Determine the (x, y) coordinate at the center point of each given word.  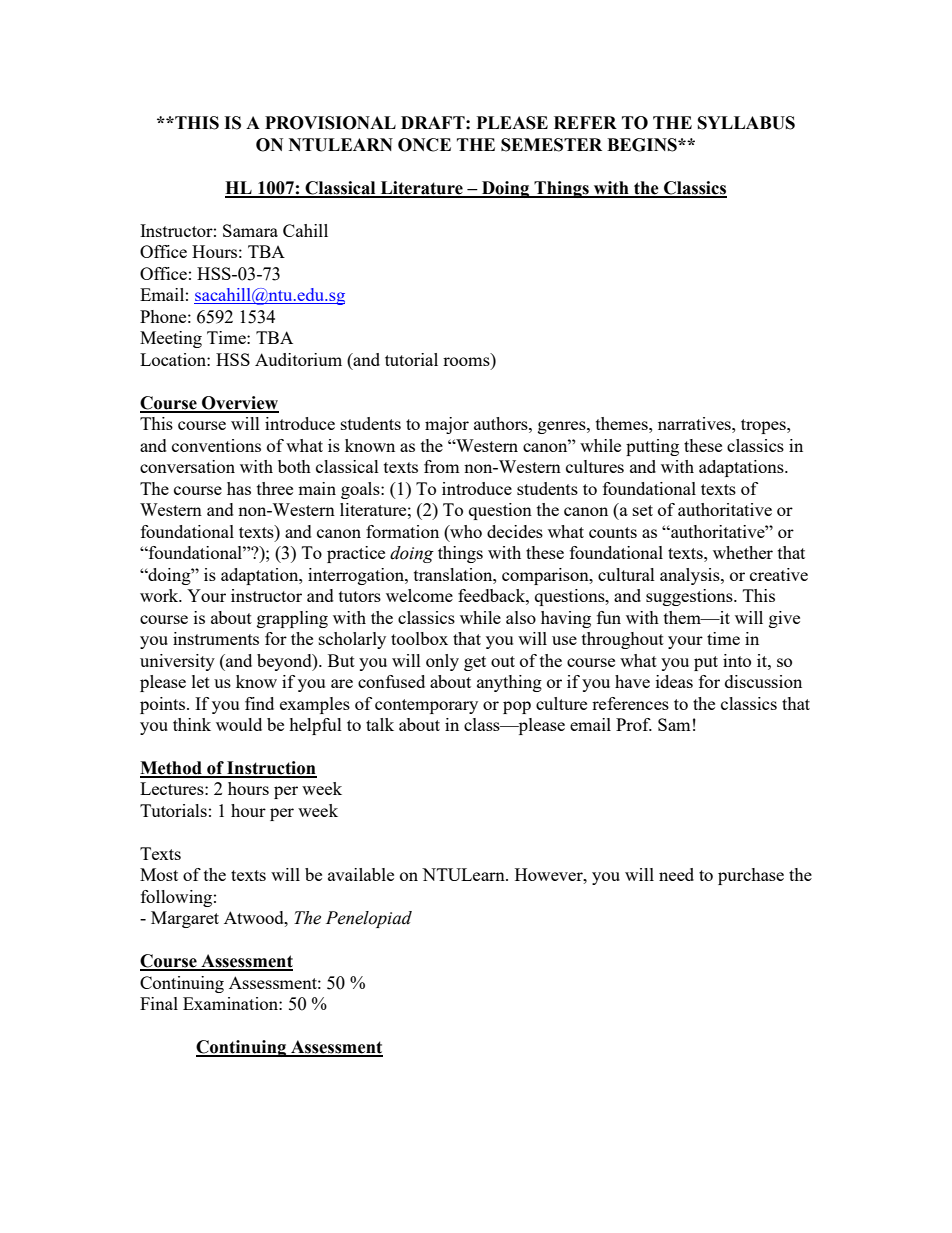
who (465, 531)
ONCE (424, 145)
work (160, 595)
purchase (751, 876)
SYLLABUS (746, 123)
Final (159, 1003)
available (361, 874)
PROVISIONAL (330, 123)
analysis (691, 576)
